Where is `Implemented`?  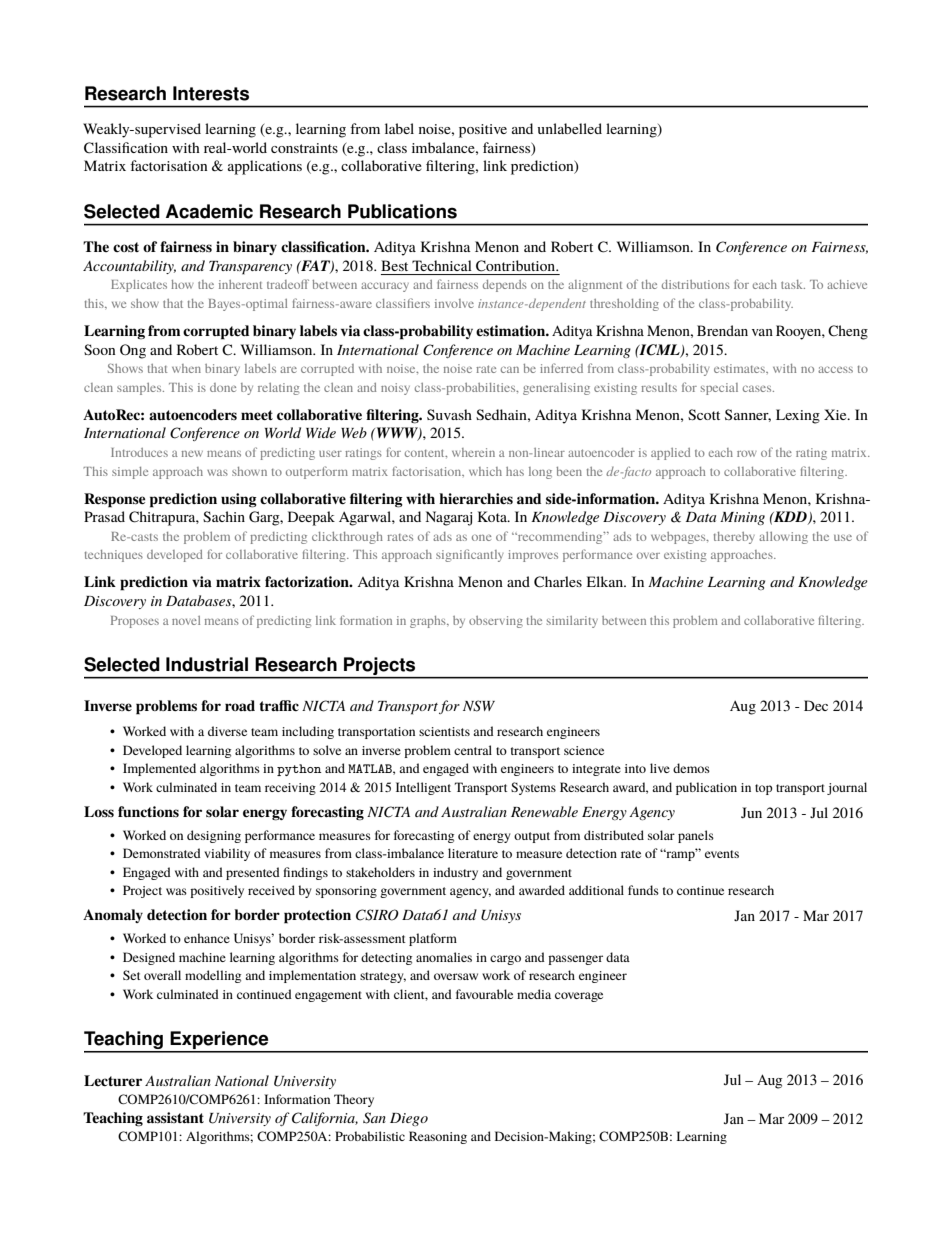 Implemented is located at coordinates (159, 769).
